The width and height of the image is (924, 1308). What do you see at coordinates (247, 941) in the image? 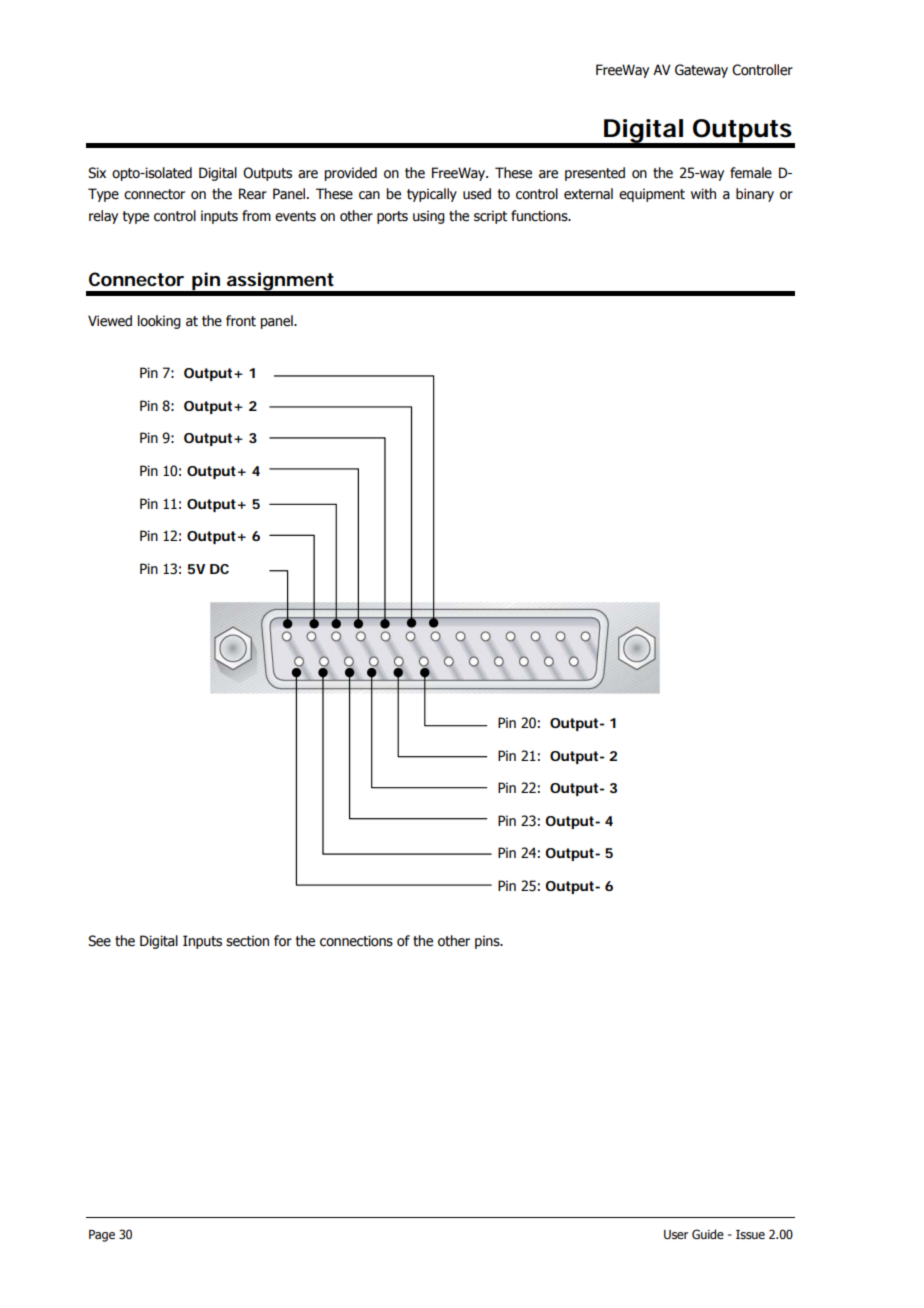
I see `section` at bounding box center [247, 941].
